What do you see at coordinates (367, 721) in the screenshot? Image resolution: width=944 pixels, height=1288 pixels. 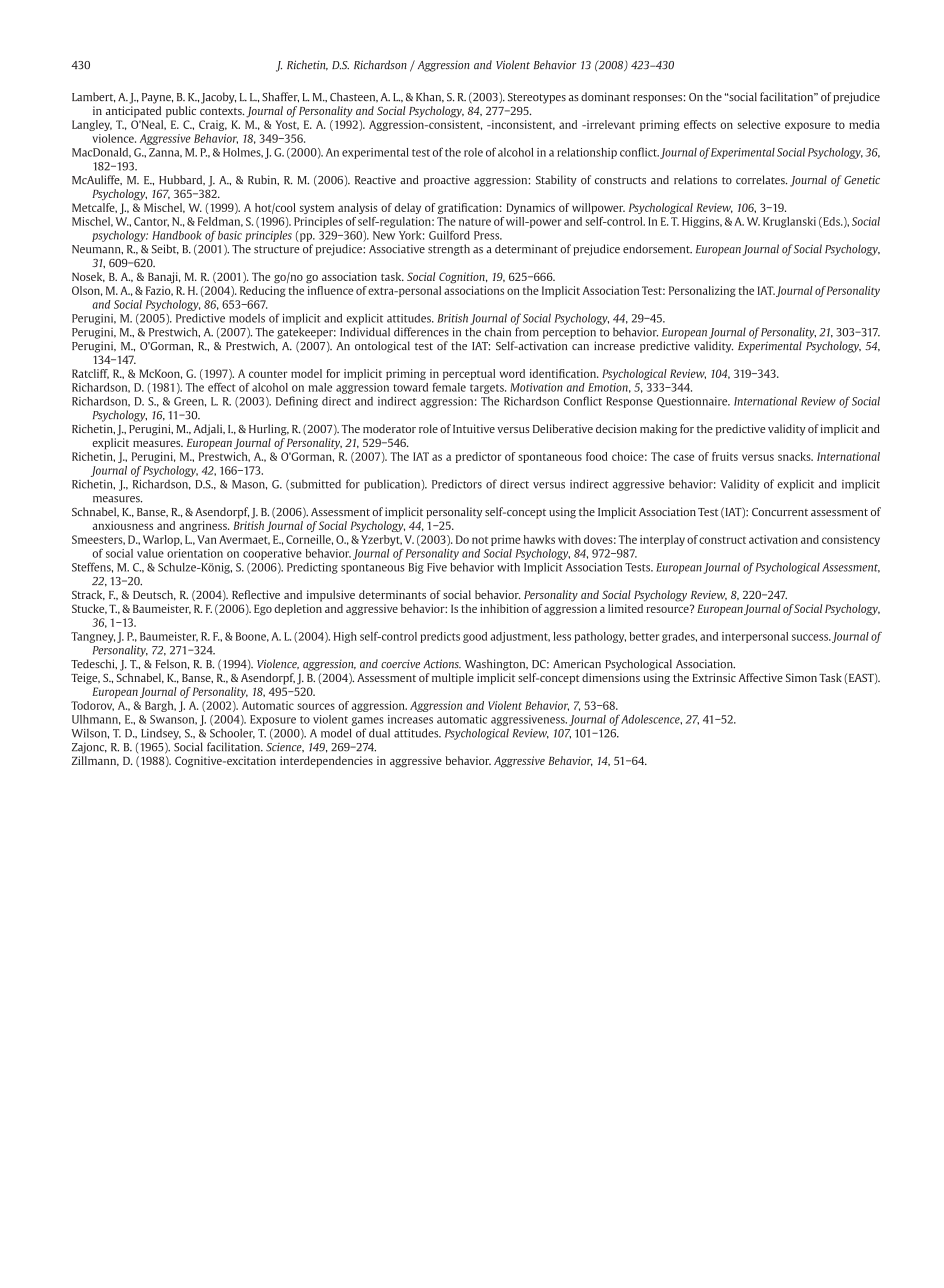 I see `games` at bounding box center [367, 721].
